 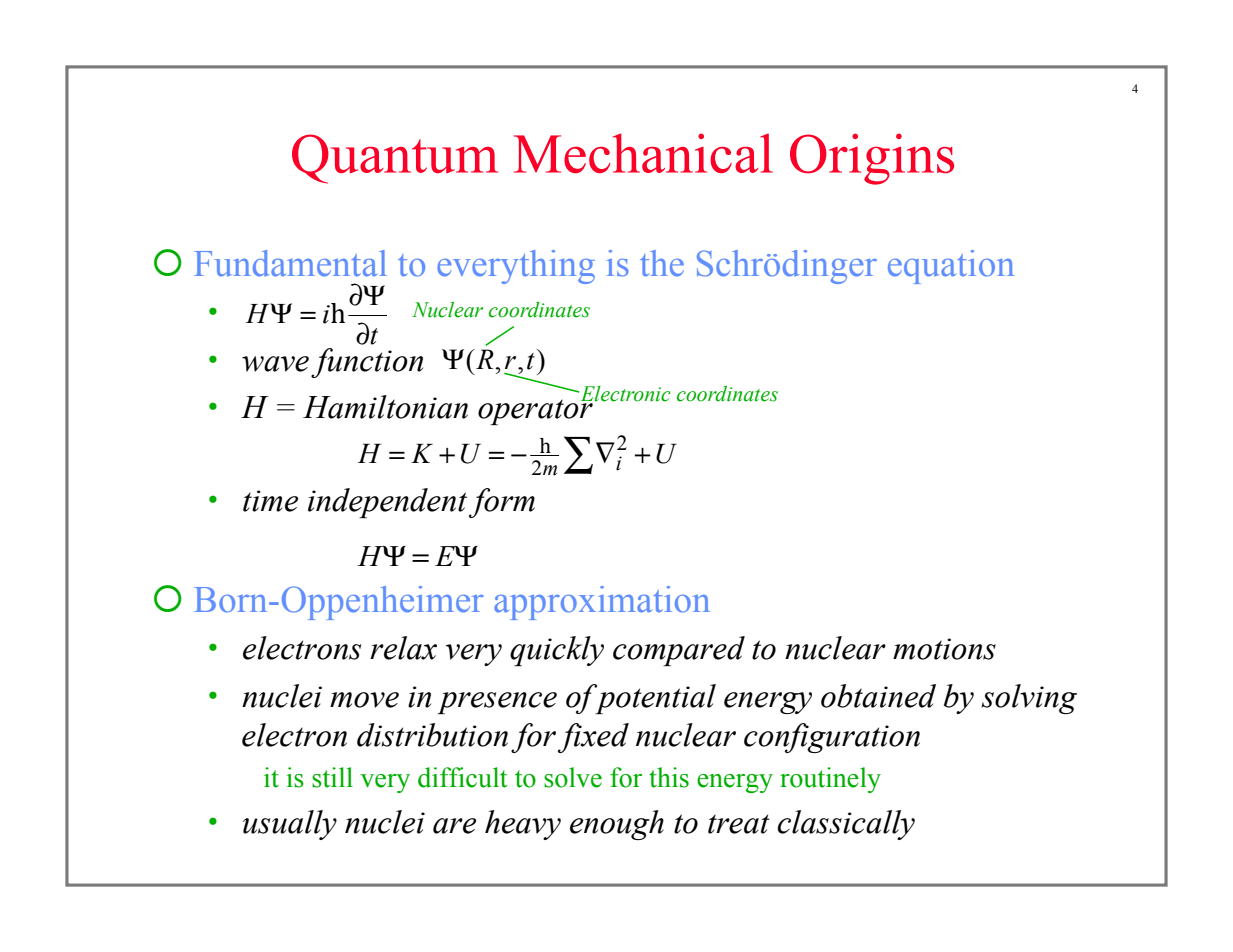 I want to click on Quantum, so click(x=395, y=159).
